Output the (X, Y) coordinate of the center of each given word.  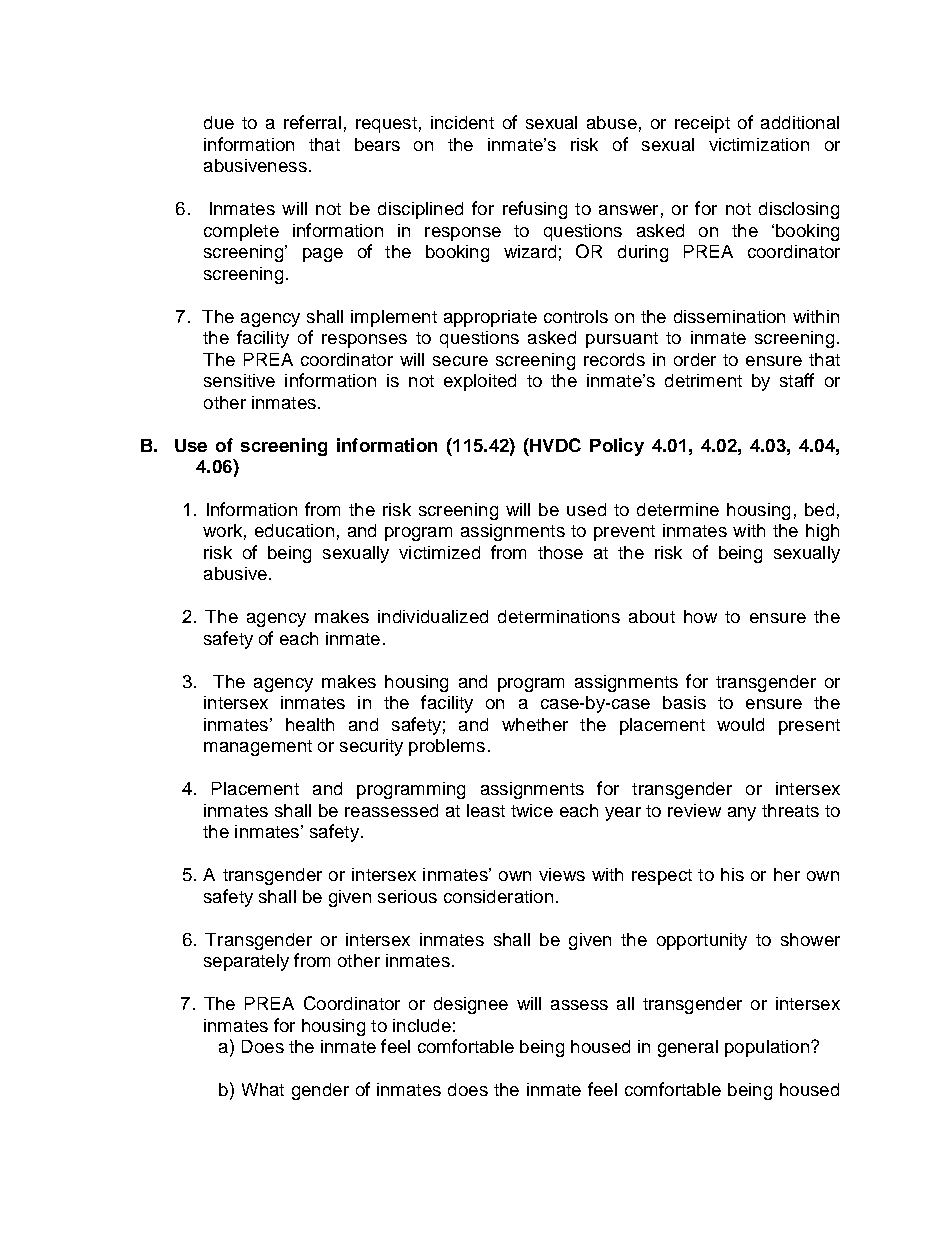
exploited (480, 382)
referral (312, 122)
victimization (759, 144)
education (294, 530)
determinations (559, 616)
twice (532, 810)
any (742, 814)
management (258, 748)
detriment (703, 380)
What (263, 1089)
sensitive (239, 380)
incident (462, 122)
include (422, 1025)
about (652, 616)
